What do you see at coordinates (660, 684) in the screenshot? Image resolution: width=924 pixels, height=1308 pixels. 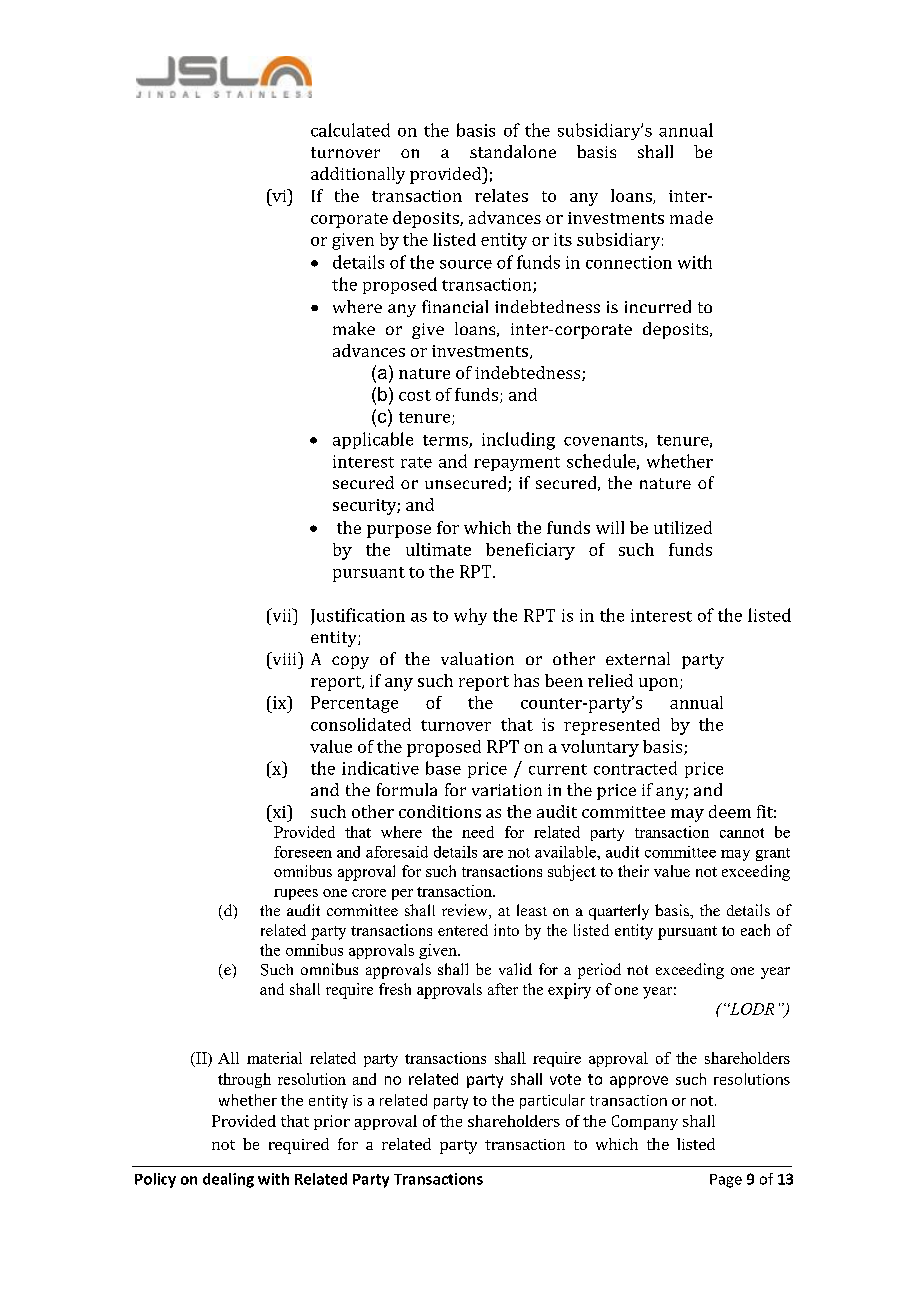 I see `upon` at bounding box center [660, 684].
